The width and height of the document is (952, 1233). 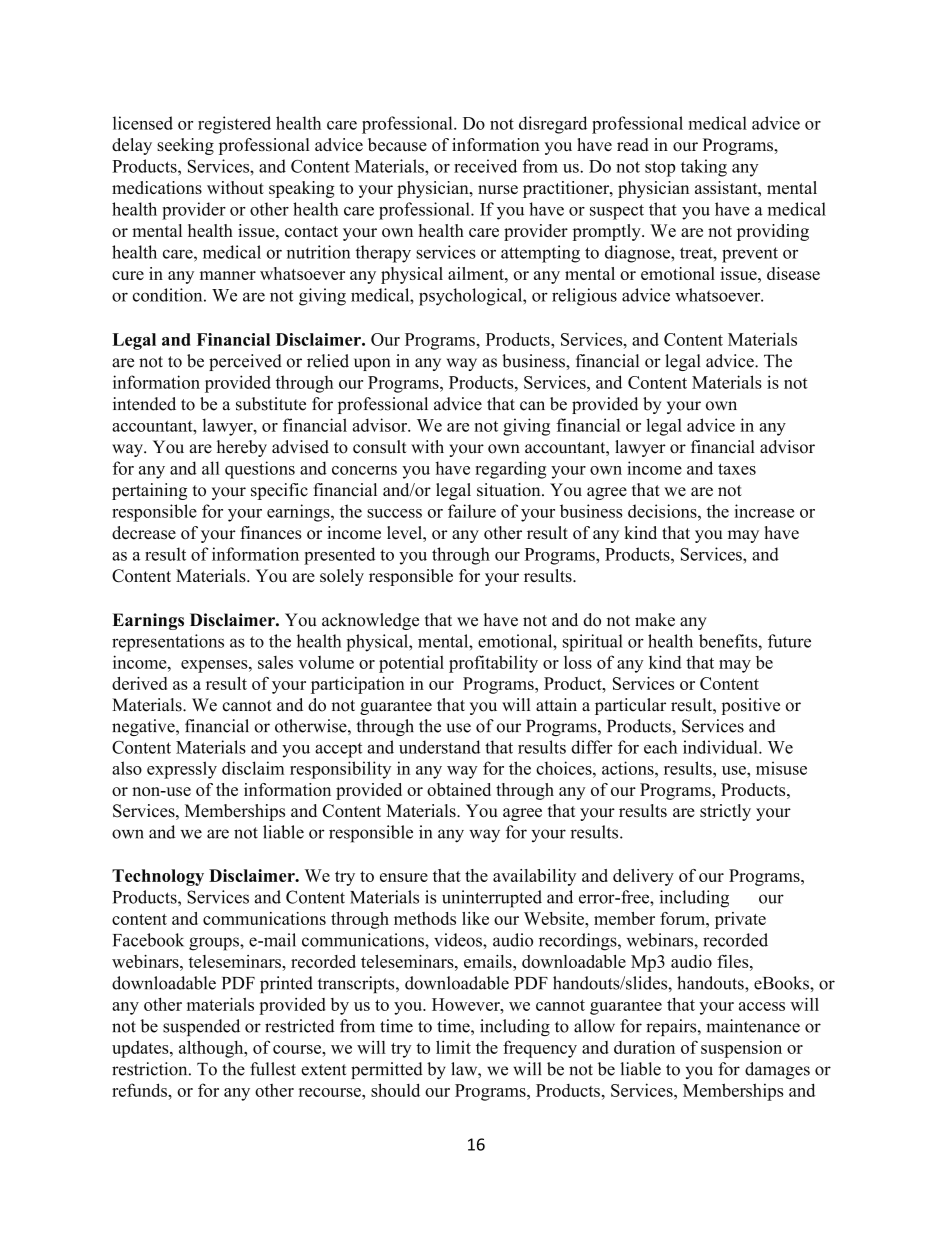 What do you see at coordinates (493, 664) in the document?
I see `profitability` at bounding box center [493, 664].
